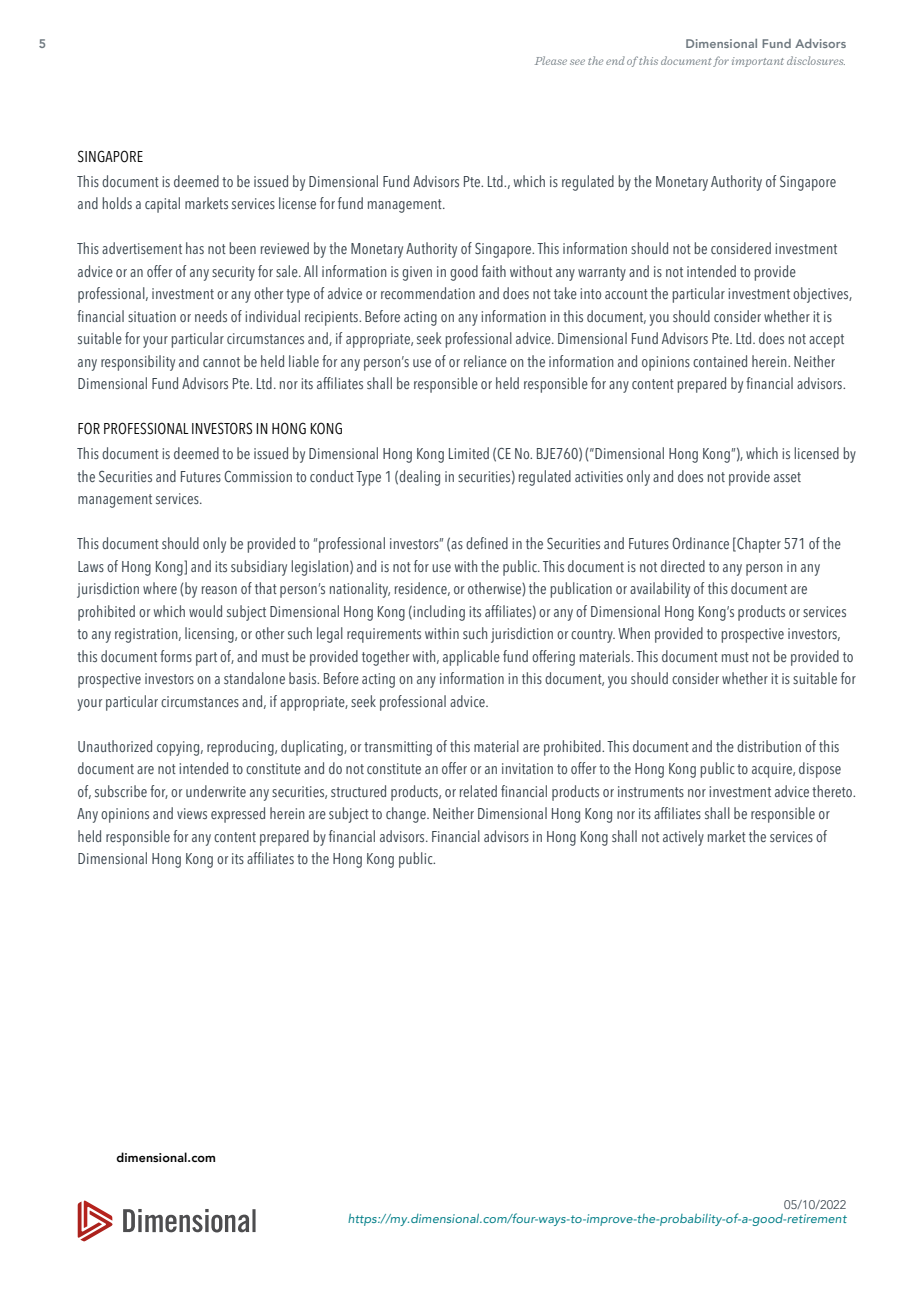 This screenshot has height=1308, width=924. I want to click on important, so click(758, 62).
